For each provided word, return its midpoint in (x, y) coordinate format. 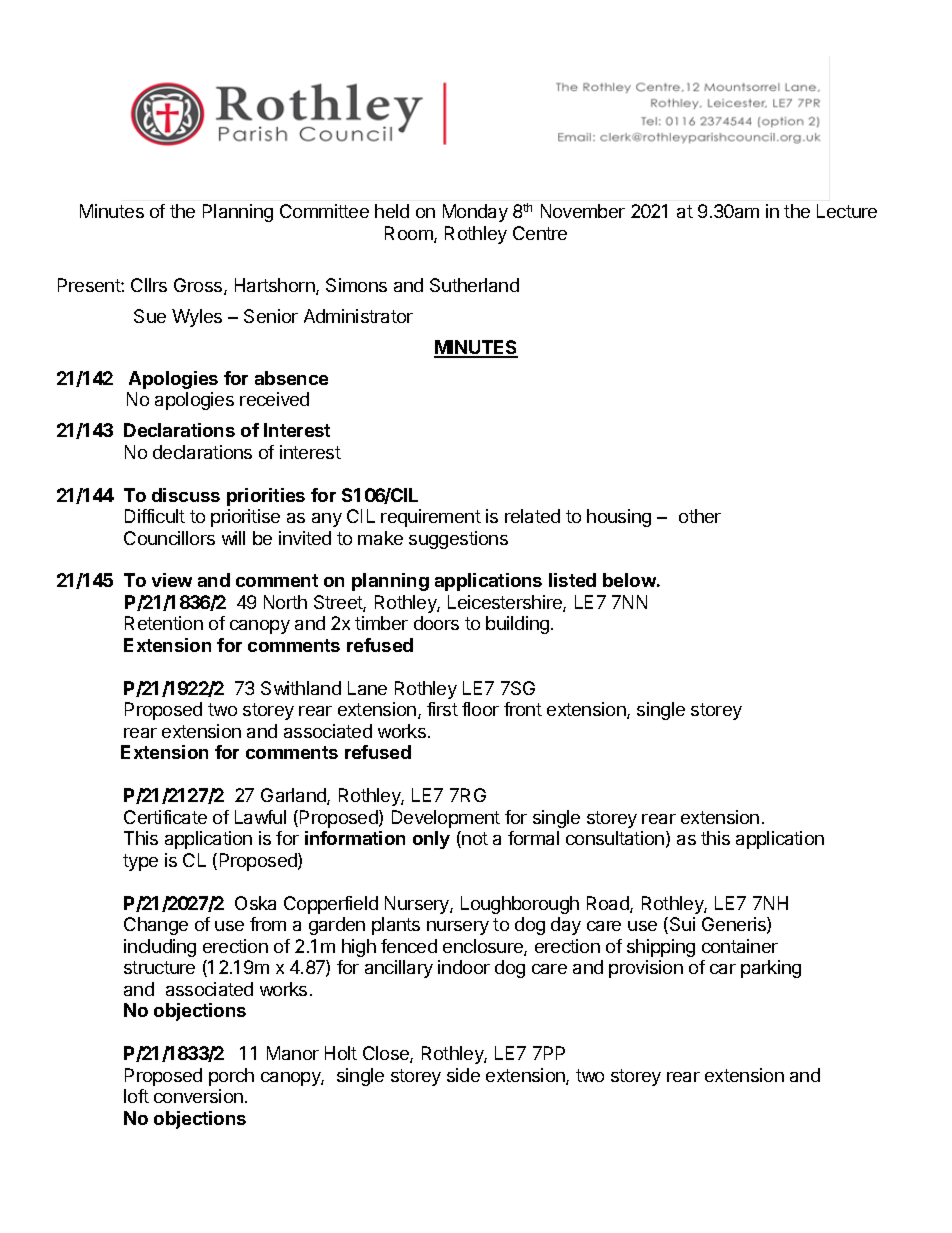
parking (771, 969)
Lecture (847, 211)
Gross (199, 286)
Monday (475, 213)
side (463, 1075)
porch (231, 1077)
